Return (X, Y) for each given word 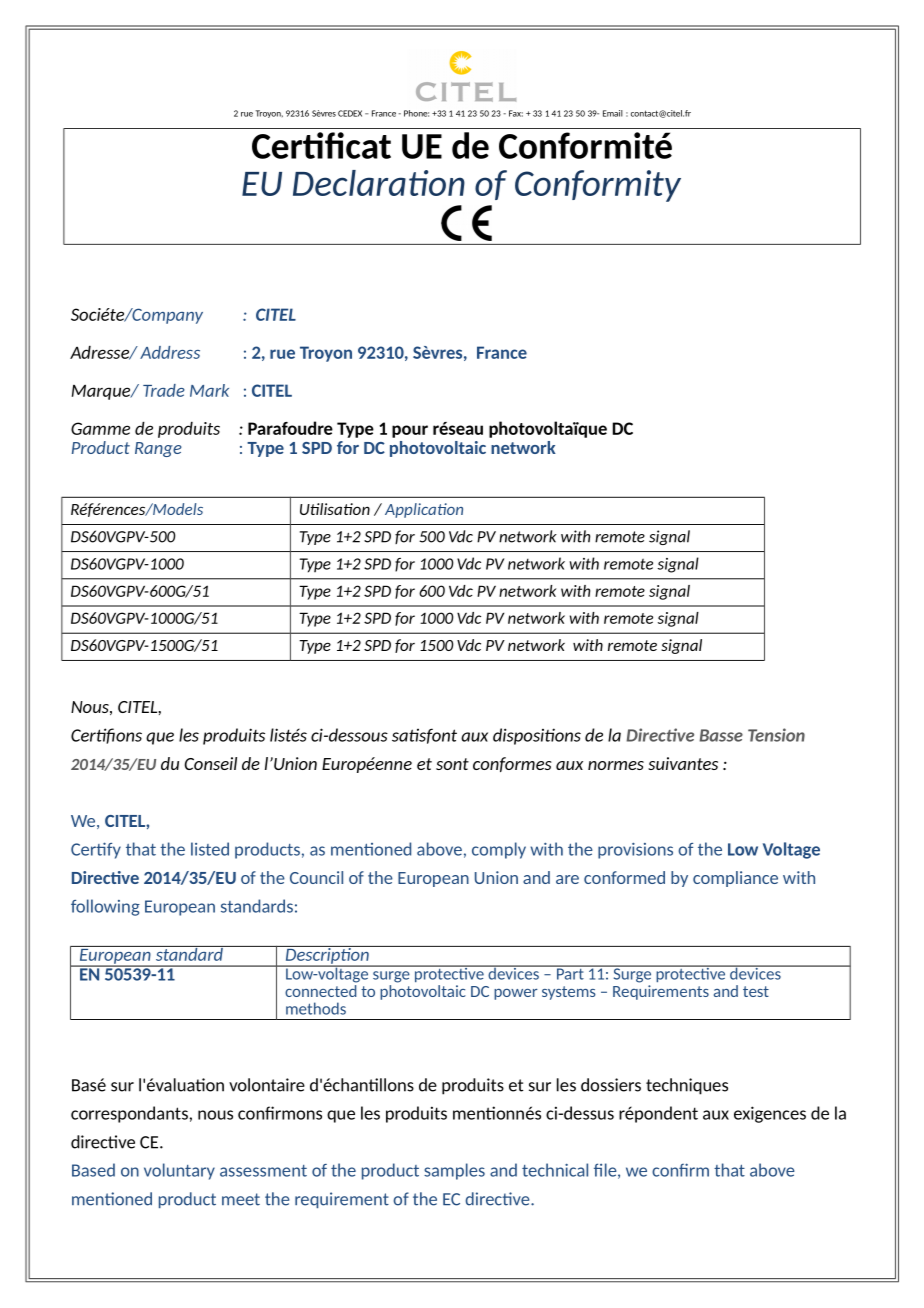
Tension (776, 735)
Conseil (211, 763)
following (105, 907)
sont (452, 764)
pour (410, 431)
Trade (164, 390)
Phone (416, 113)
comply (499, 850)
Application (424, 510)
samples (454, 1171)
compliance (735, 879)
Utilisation (335, 509)
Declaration (379, 183)
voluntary (179, 1171)
